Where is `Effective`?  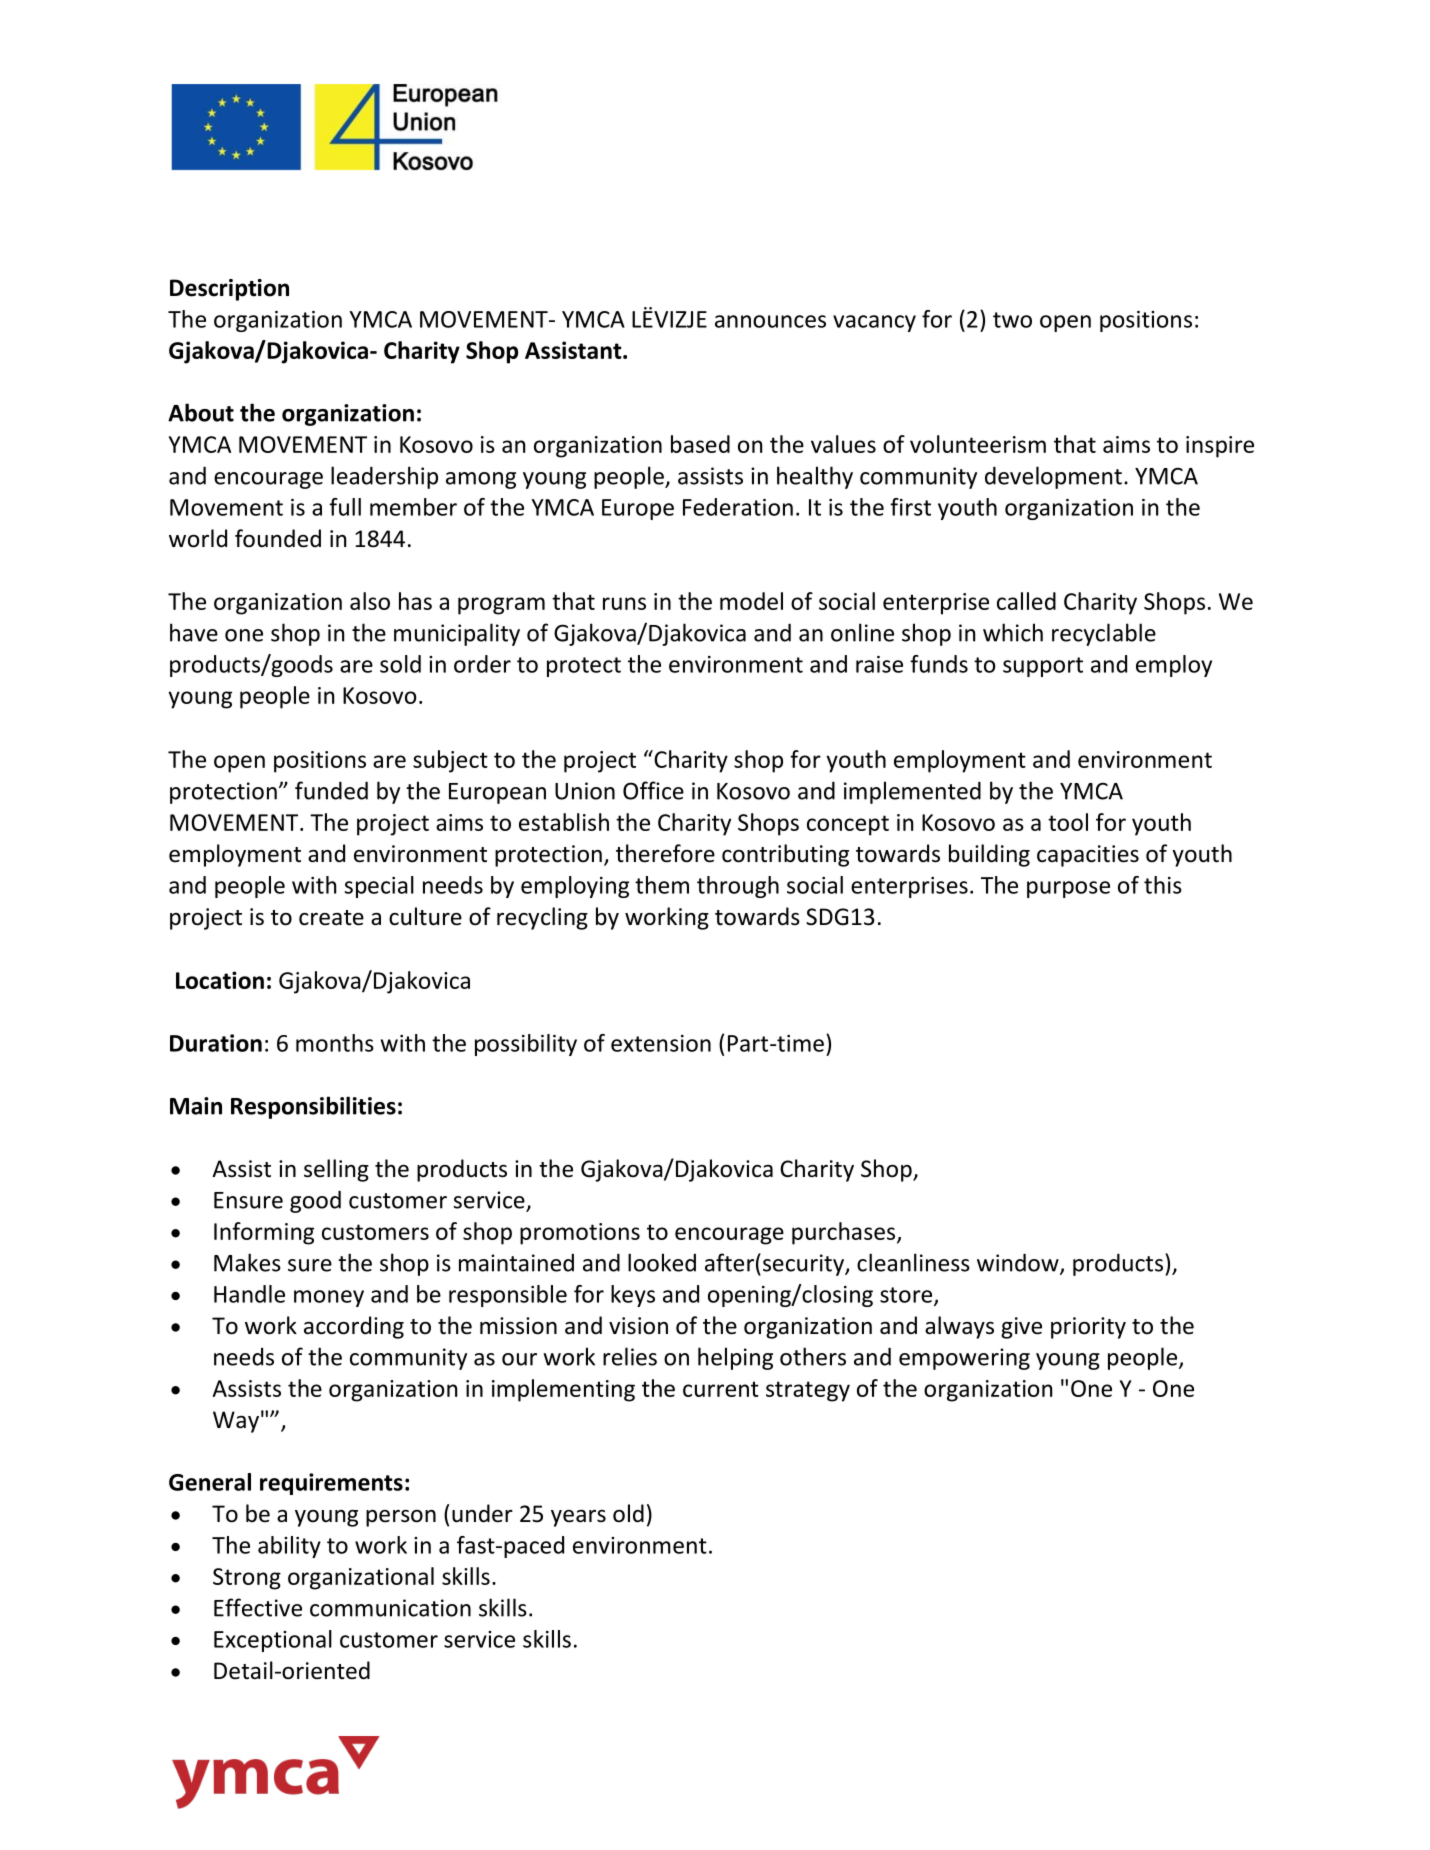
Effective is located at coordinates (258, 1607).
